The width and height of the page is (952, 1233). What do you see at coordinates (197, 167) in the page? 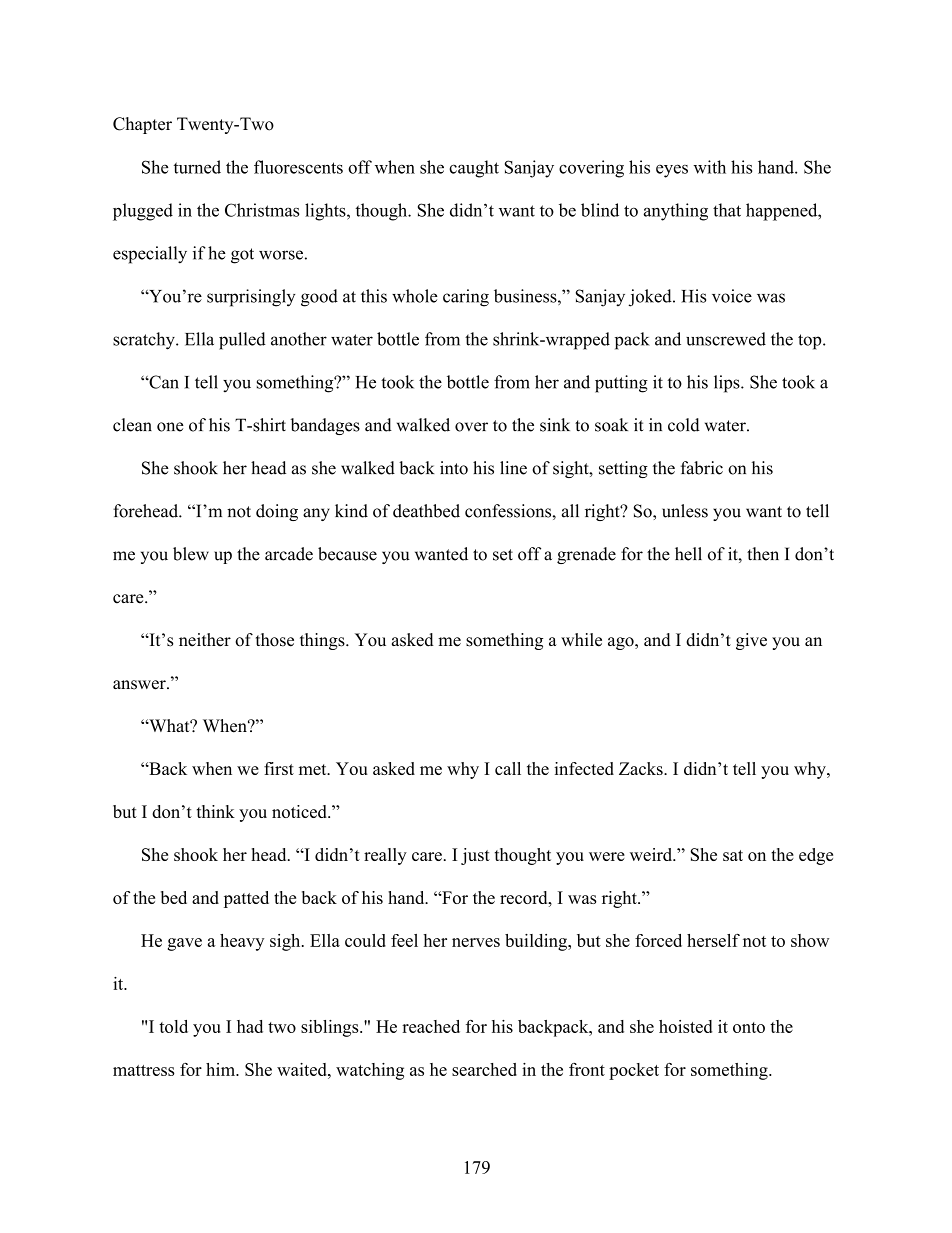
I see `turned` at bounding box center [197, 167].
